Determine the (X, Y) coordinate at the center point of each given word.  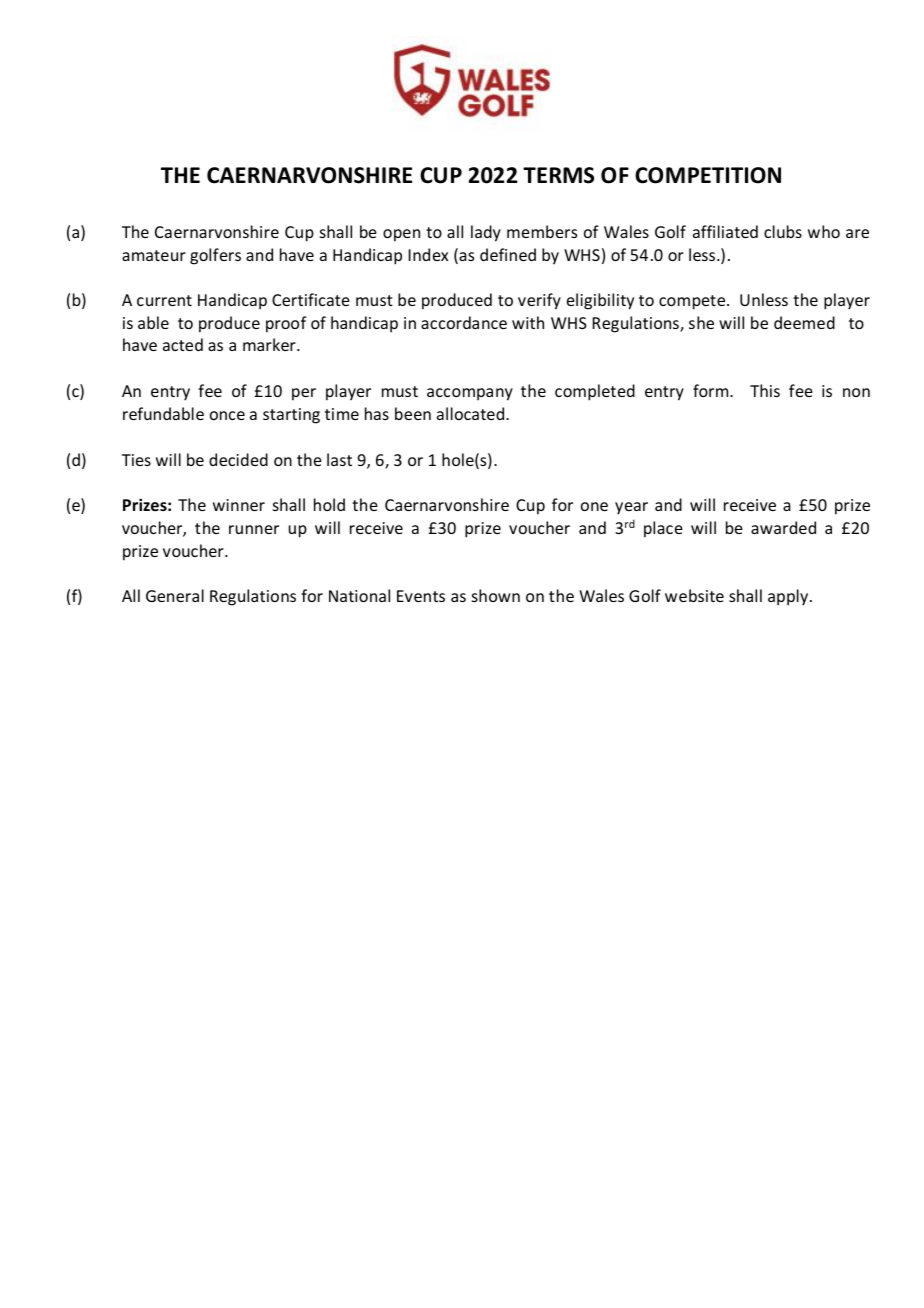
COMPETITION (708, 175)
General (175, 595)
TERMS (558, 175)
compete (693, 302)
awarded (783, 527)
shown (496, 595)
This (765, 390)
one (594, 506)
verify (539, 301)
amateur (154, 255)
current (164, 300)
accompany (470, 394)
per (304, 394)
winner (239, 505)
